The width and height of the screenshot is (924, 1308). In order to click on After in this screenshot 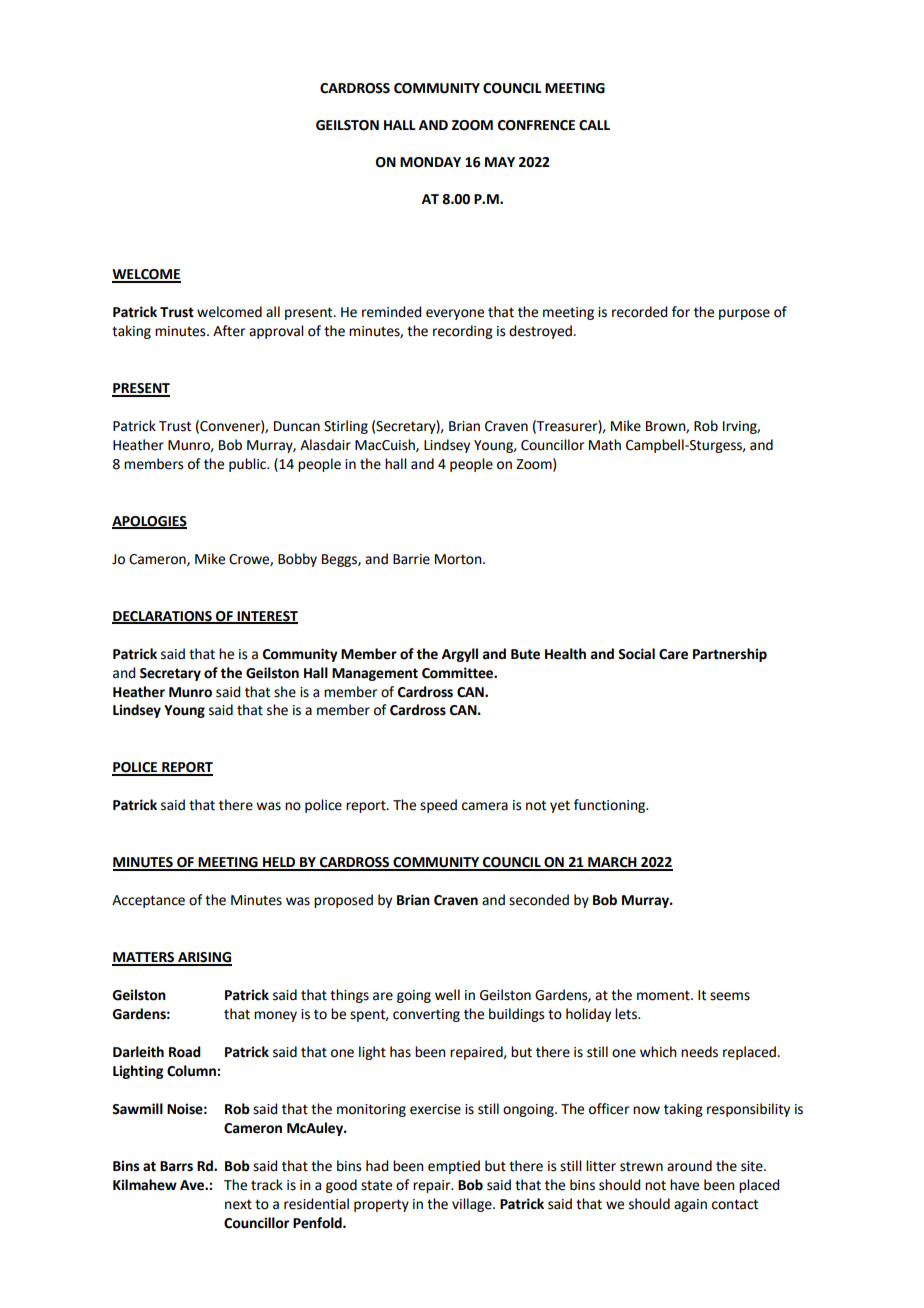, I will do `click(229, 331)`.
